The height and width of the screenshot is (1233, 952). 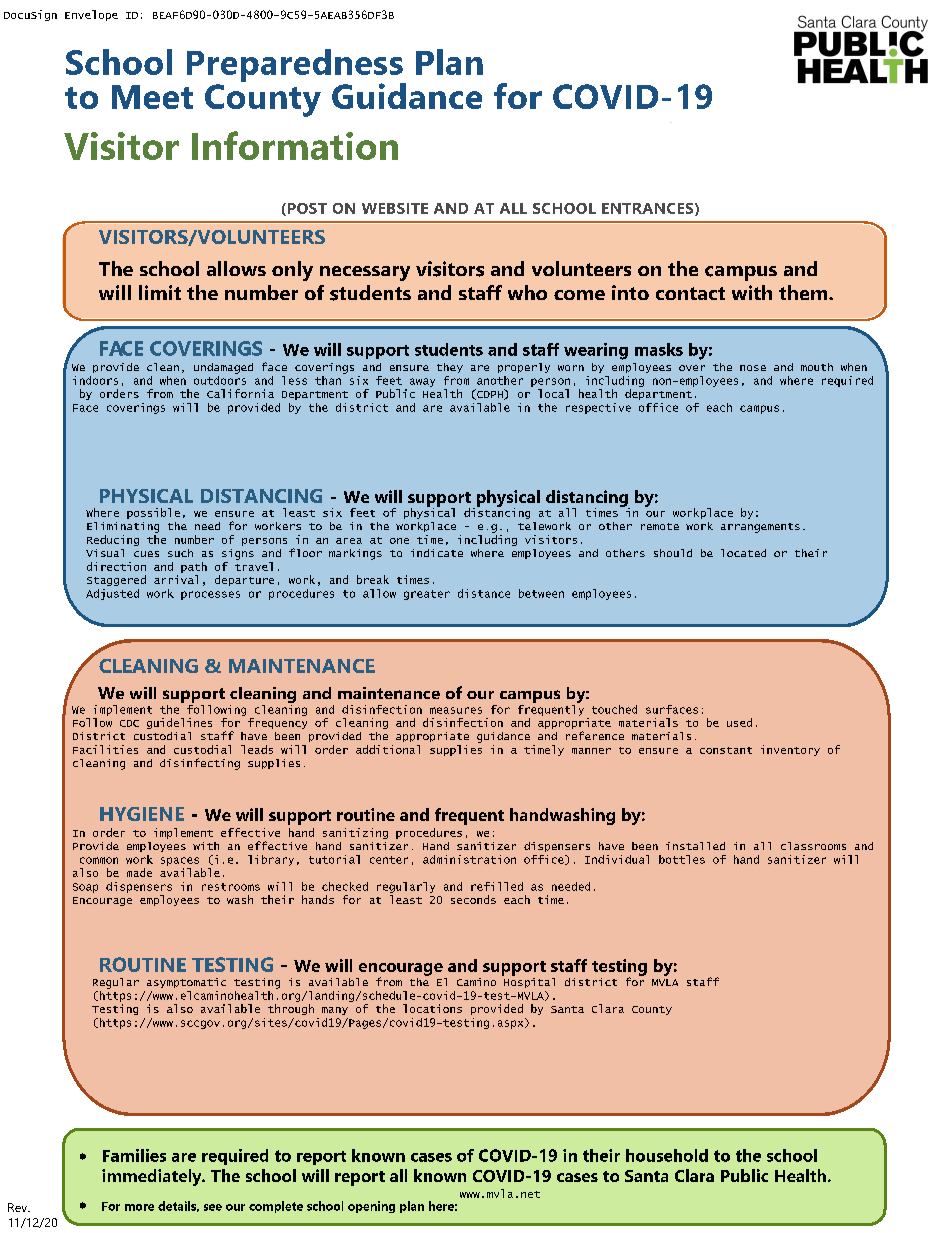 What do you see at coordinates (690, 293) in the screenshot?
I see `contact` at bounding box center [690, 293].
